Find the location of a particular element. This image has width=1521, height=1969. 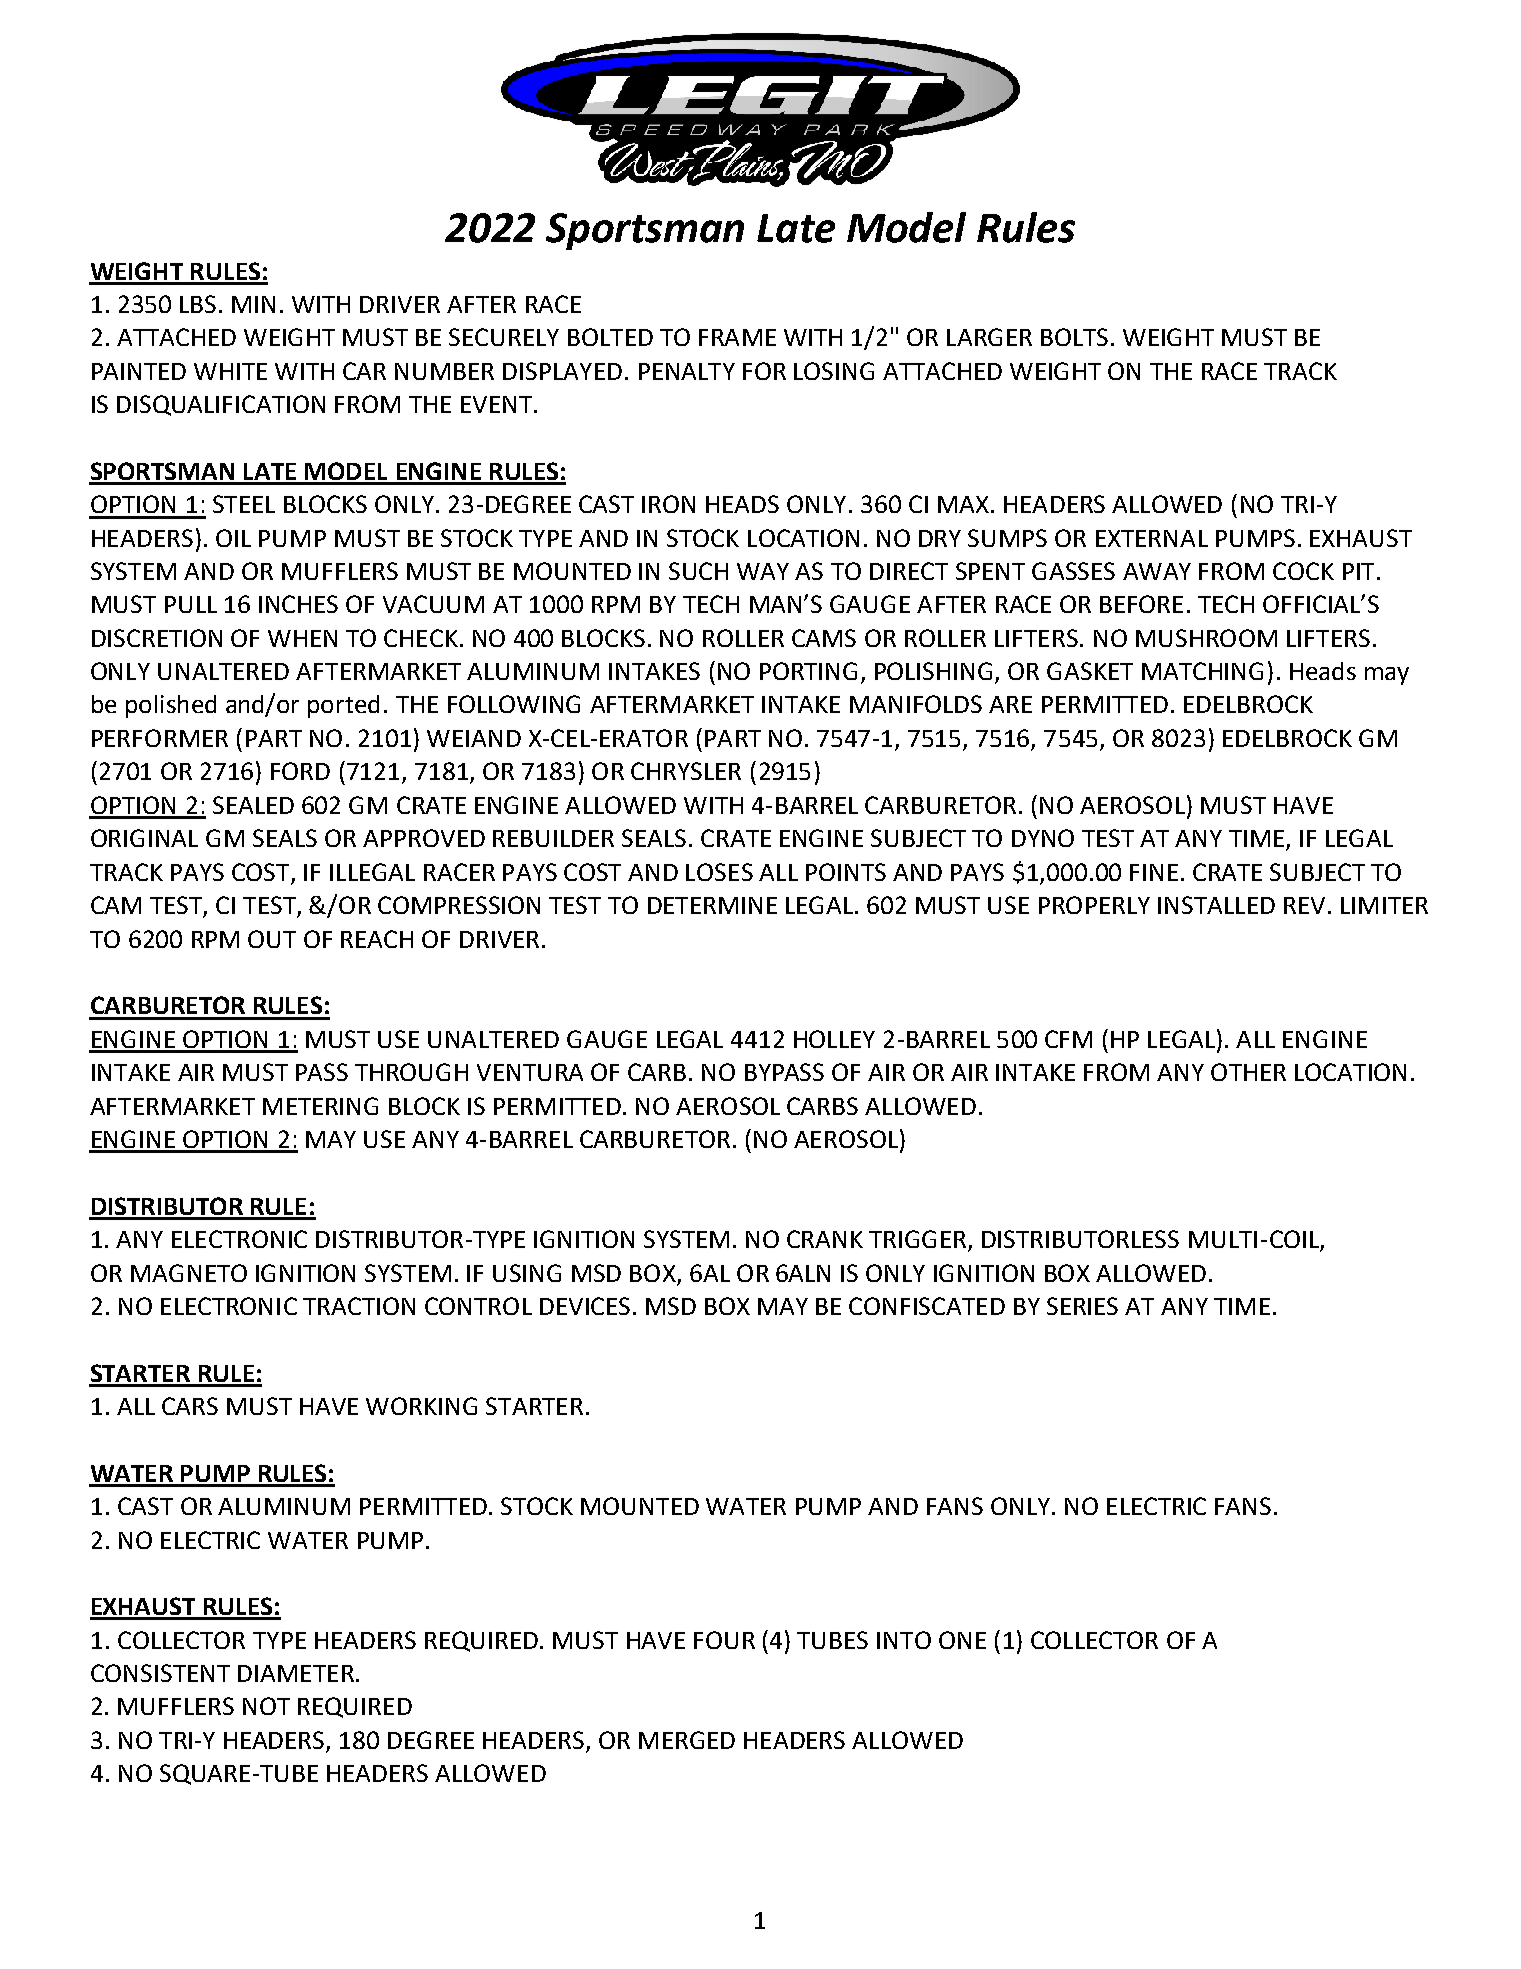

OTHER is located at coordinates (1248, 1072).
